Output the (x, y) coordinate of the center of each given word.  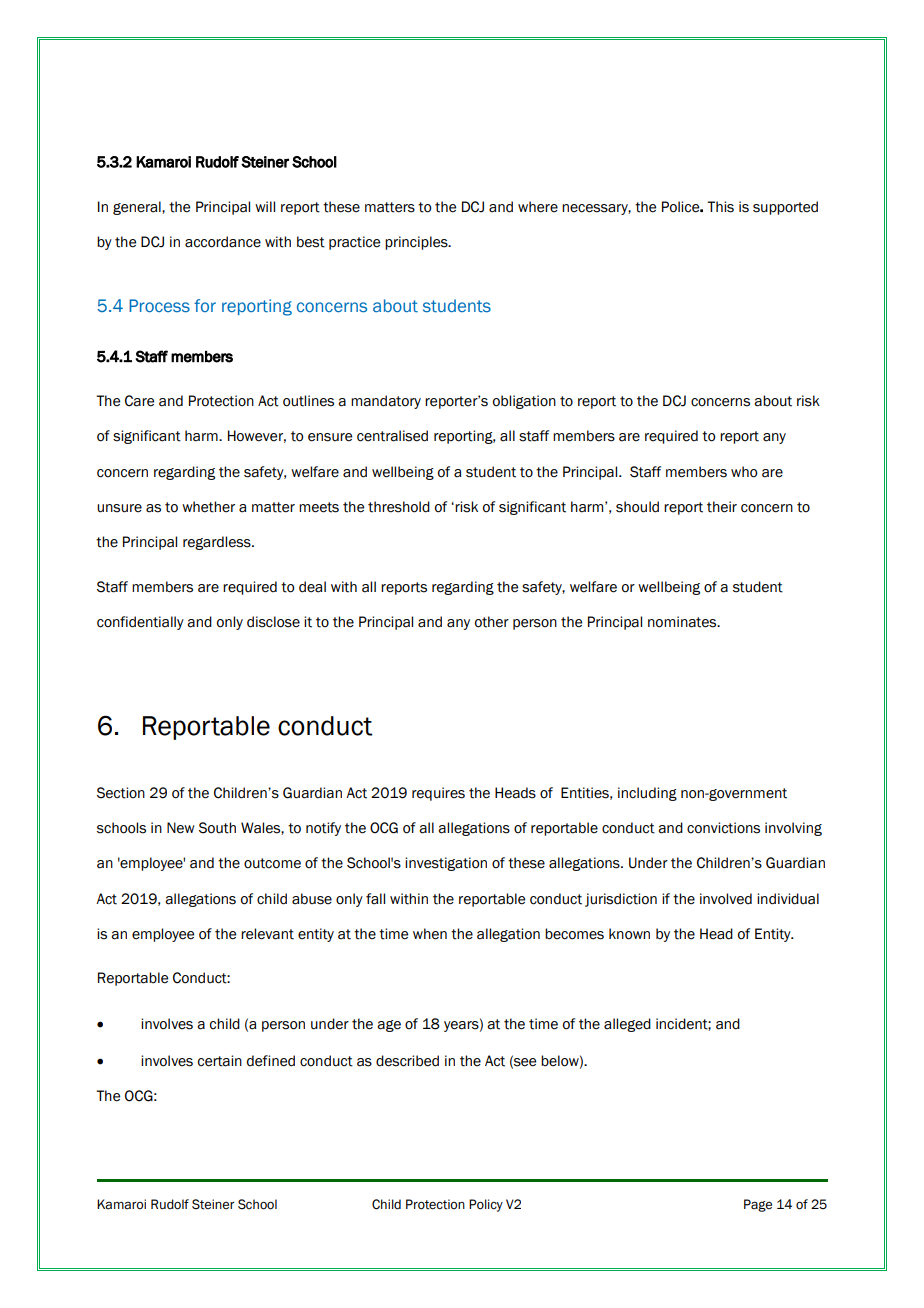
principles (417, 243)
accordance (223, 242)
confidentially (140, 623)
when (430, 934)
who (744, 472)
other (492, 622)
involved (726, 899)
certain (220, 1061)
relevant (267, 934)
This (720, 207)
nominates (683, 622)
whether (208, 507)
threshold (399, 507)
